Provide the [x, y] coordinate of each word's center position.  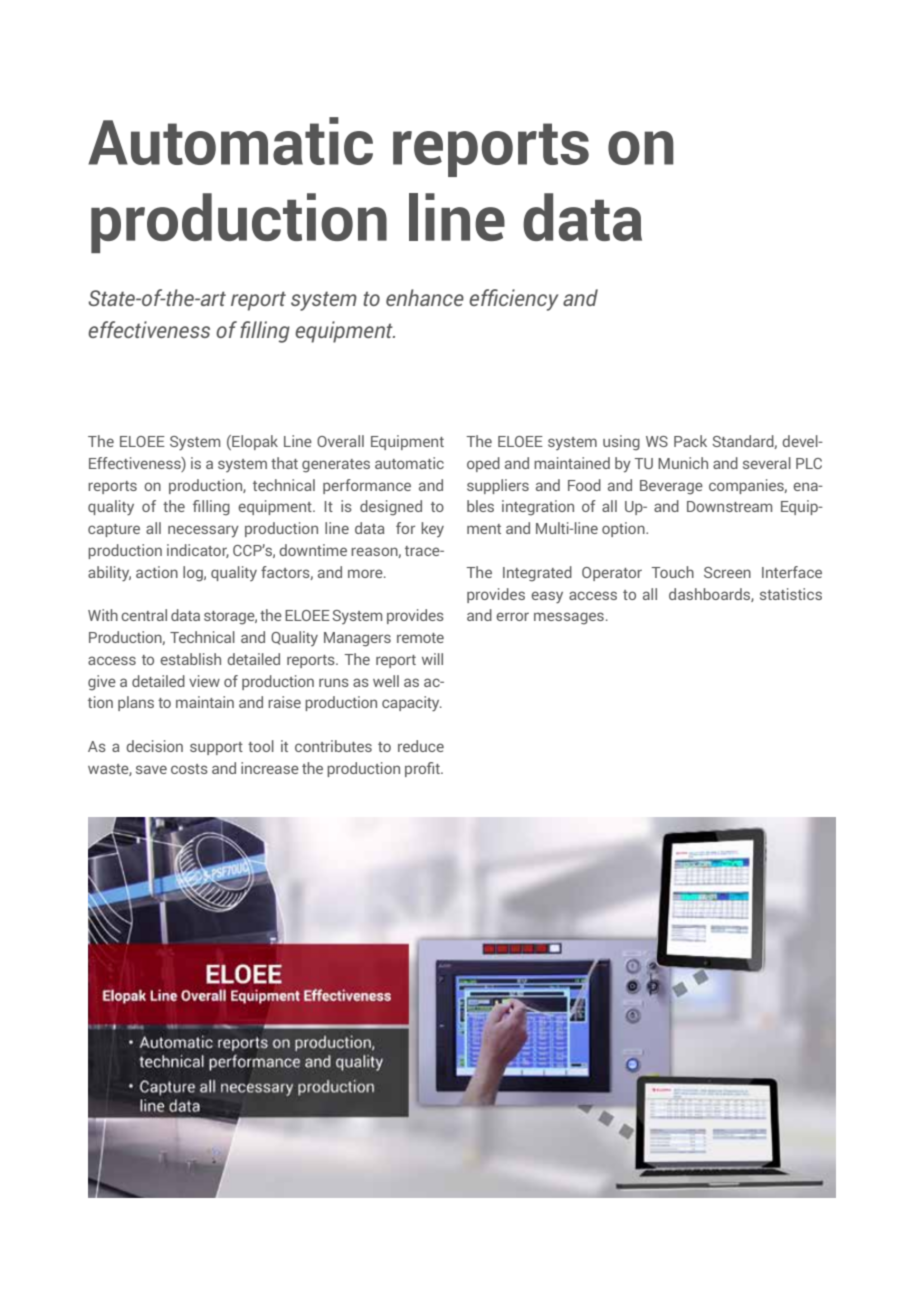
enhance [425, 297]
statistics [791, 594]
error [512, 616]
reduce [421, 746]
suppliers [498, 486]
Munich [683, 463]
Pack [690, 441]
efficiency [513, 300]
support [216, 748]
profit [423, 769]
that [284, 463]
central [144, 615]
